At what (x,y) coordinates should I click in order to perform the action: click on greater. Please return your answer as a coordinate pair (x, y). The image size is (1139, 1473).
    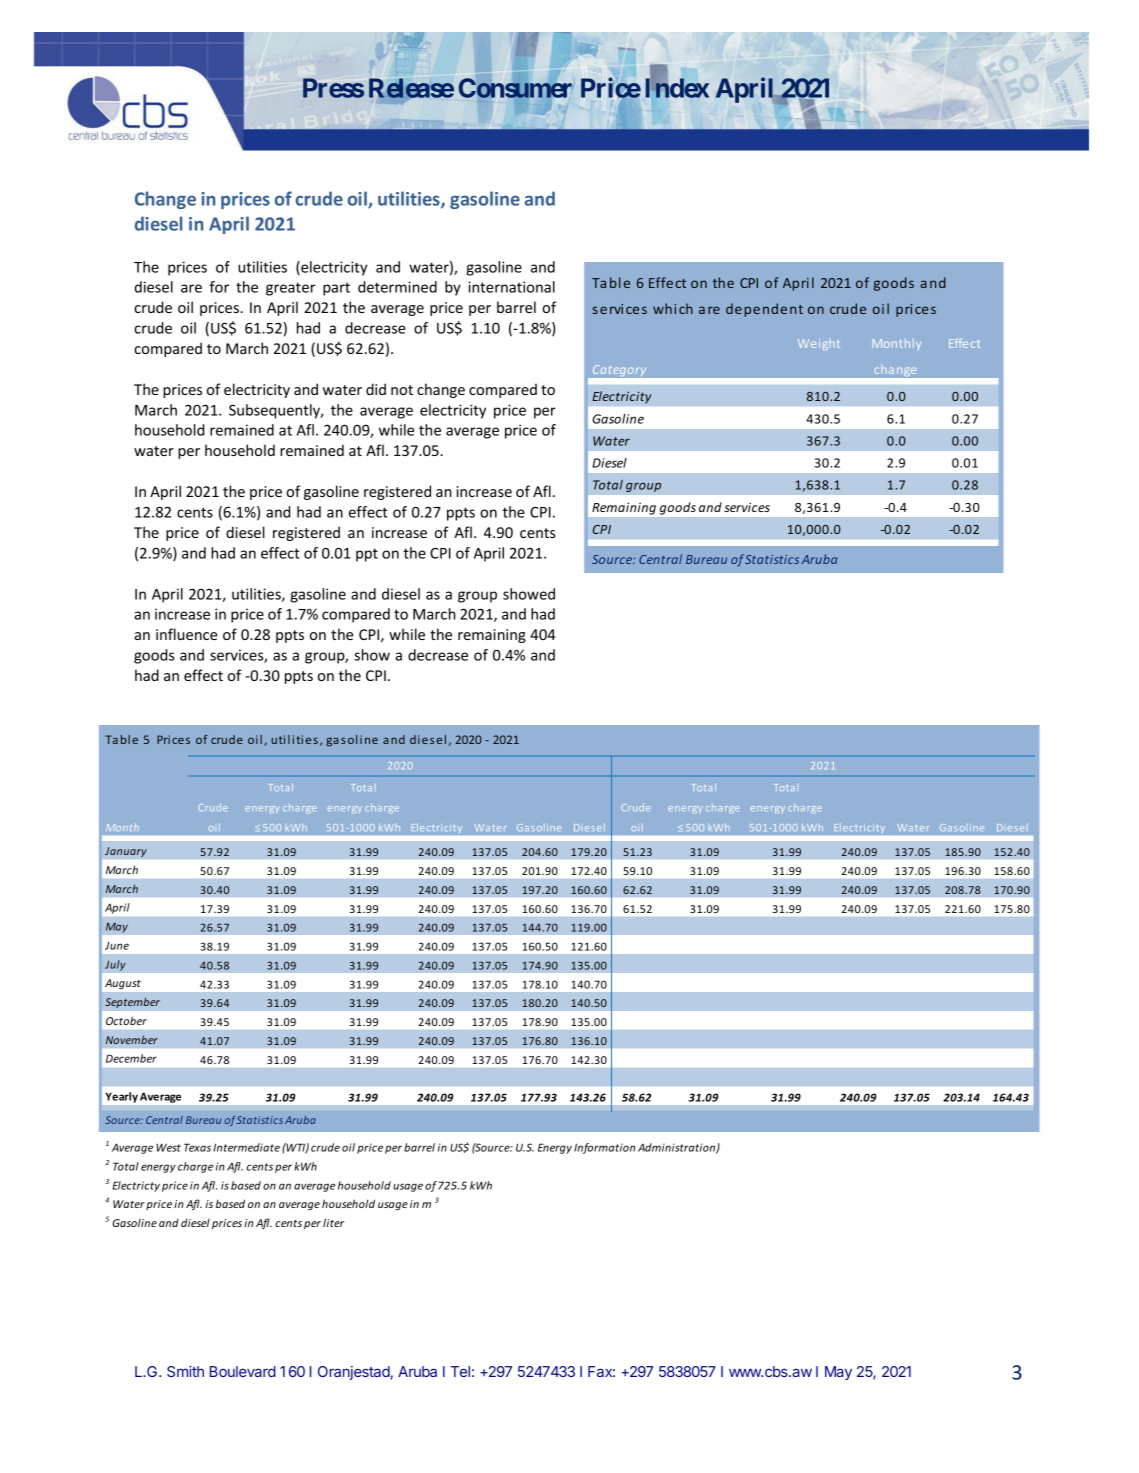
    Looking at the image, I should click on (290, 289).
